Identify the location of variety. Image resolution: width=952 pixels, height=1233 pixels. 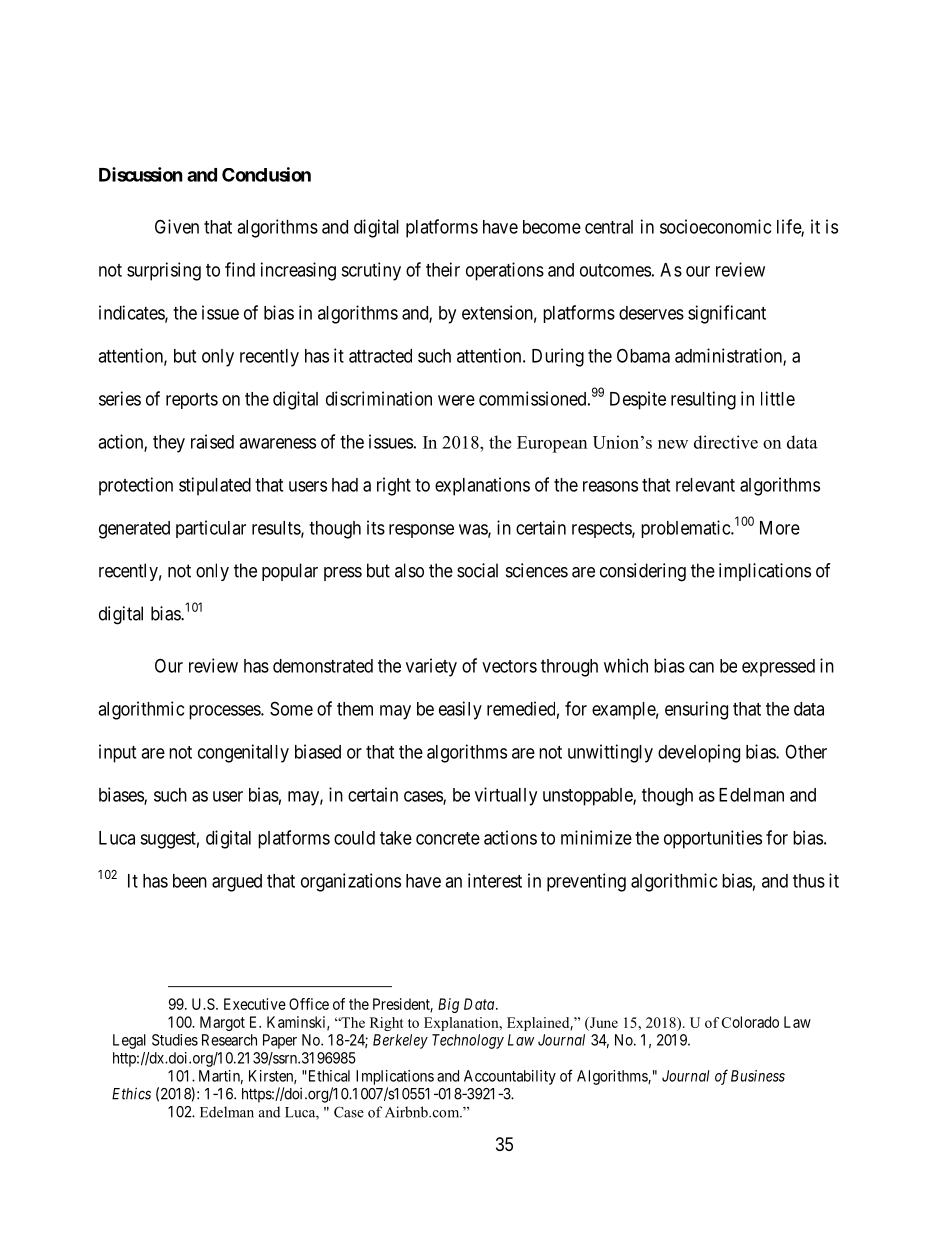
(431, 667).
